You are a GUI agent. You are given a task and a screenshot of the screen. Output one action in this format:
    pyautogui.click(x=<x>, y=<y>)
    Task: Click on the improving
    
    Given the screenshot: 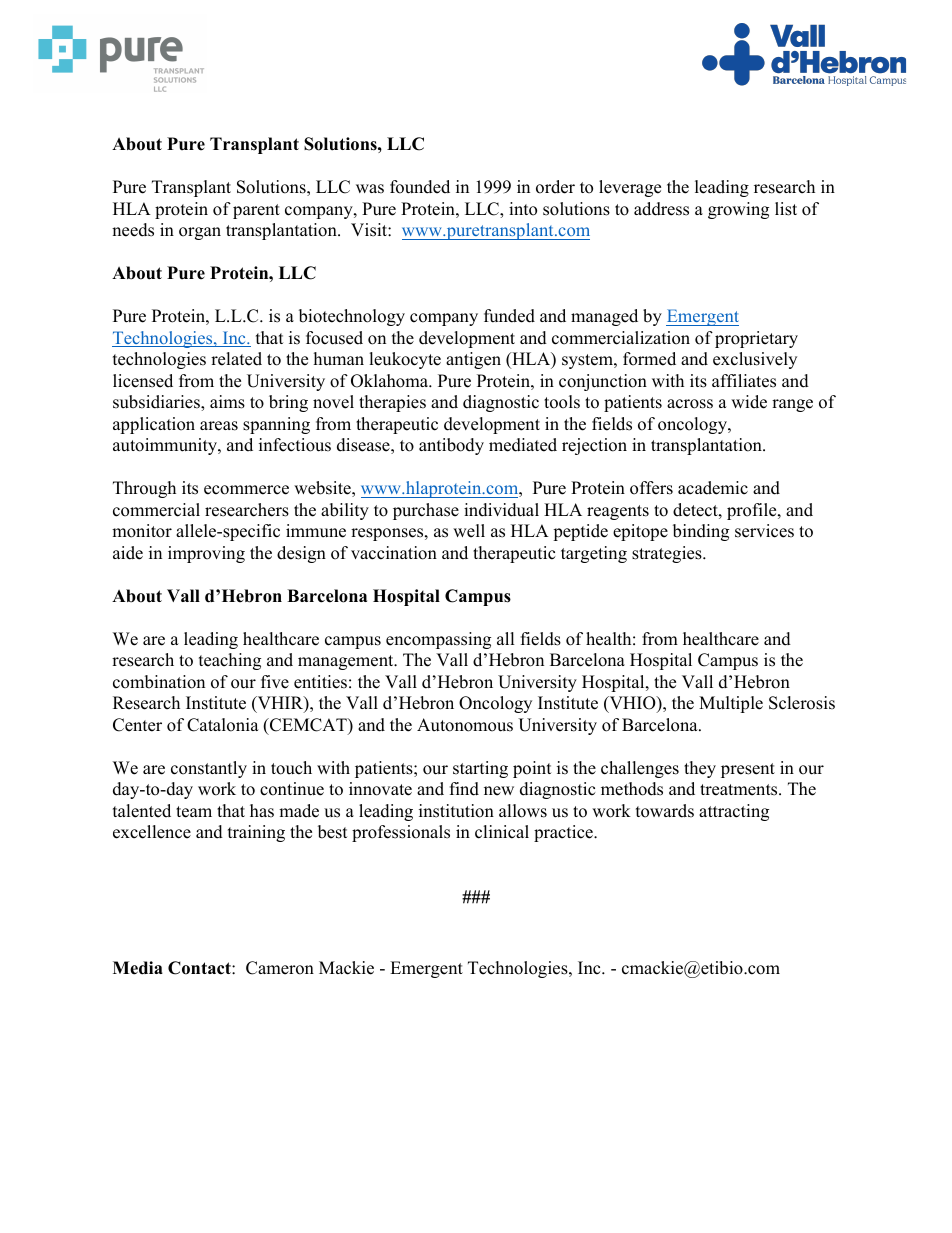 What is the action you would take?
    pyautogui.click(x=206, y=554)
